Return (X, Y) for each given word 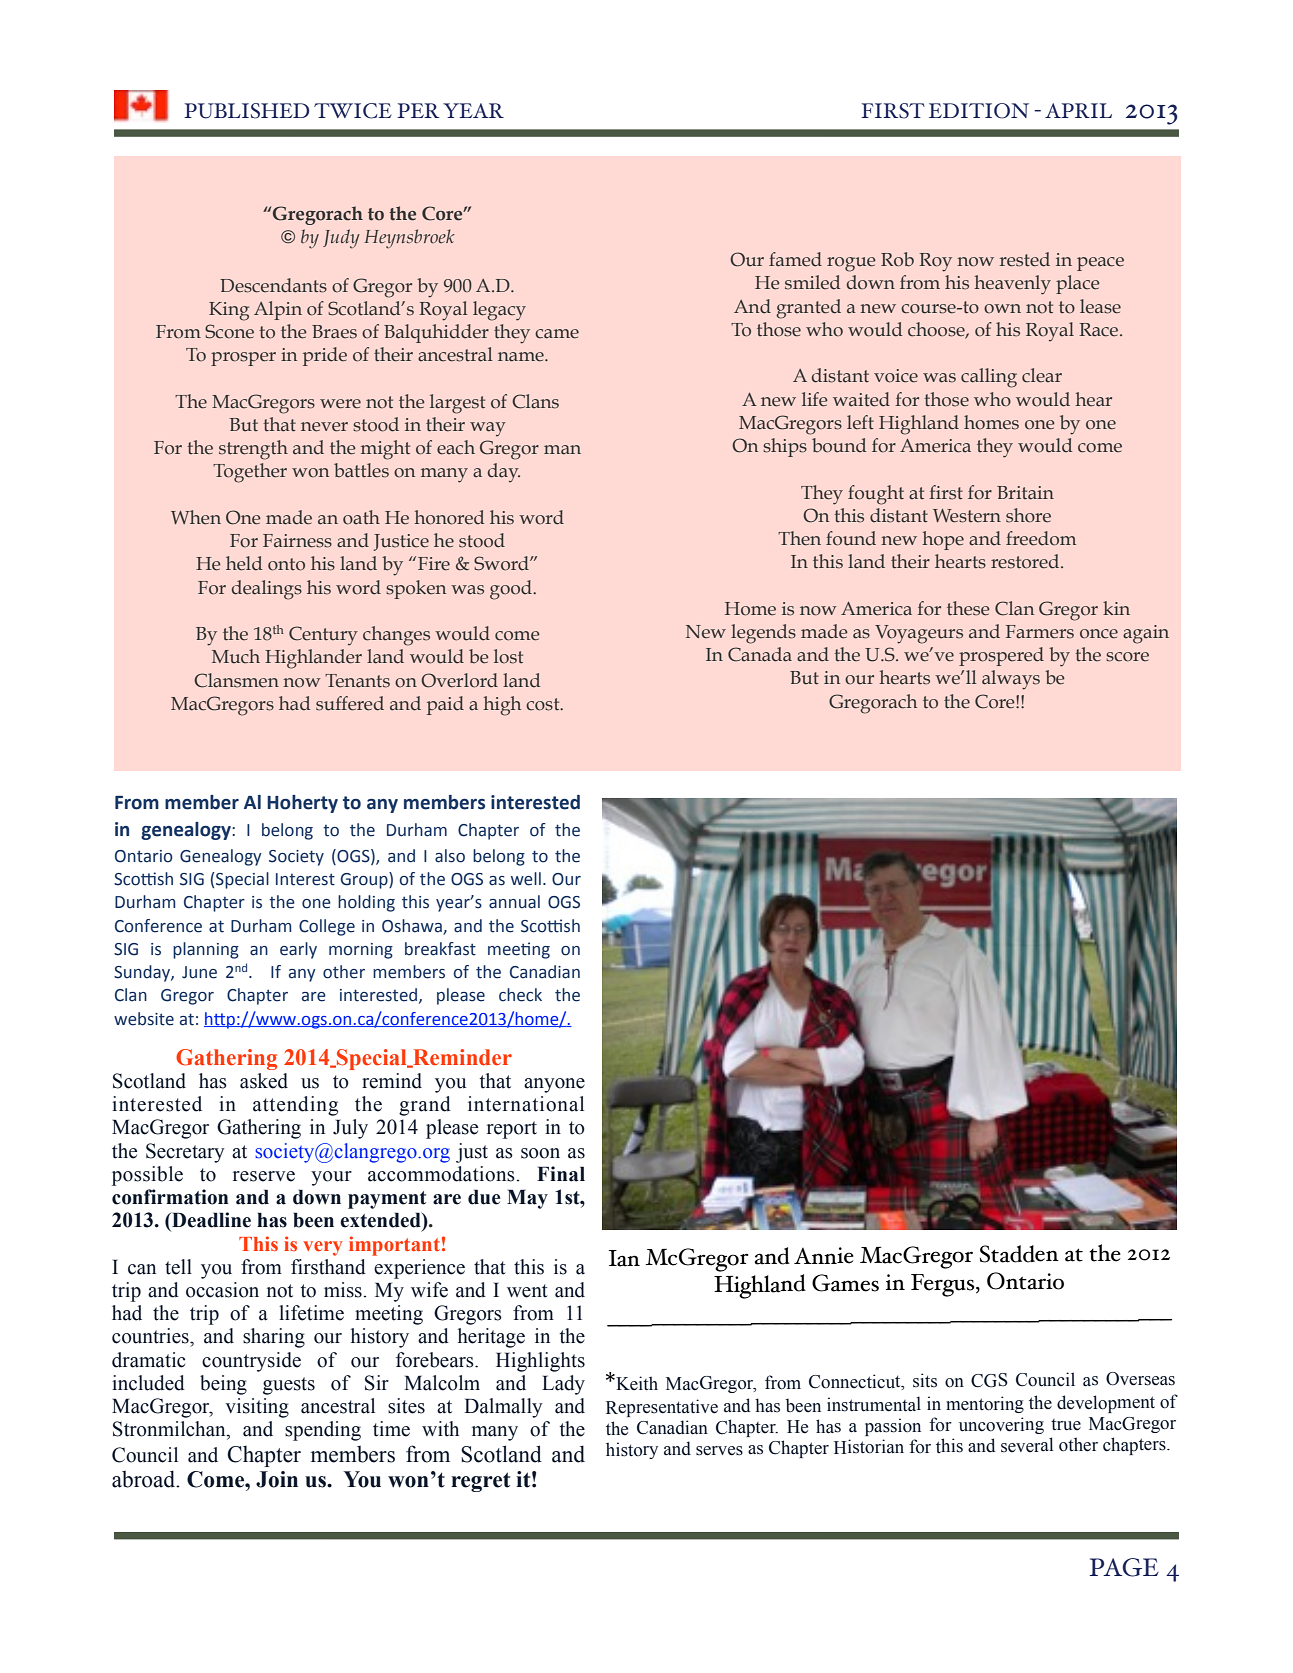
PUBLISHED (246, 111)
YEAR (473, 110)
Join (277, 1479)
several (1027, 1445)
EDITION (979, 111)
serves (719, 1451)
